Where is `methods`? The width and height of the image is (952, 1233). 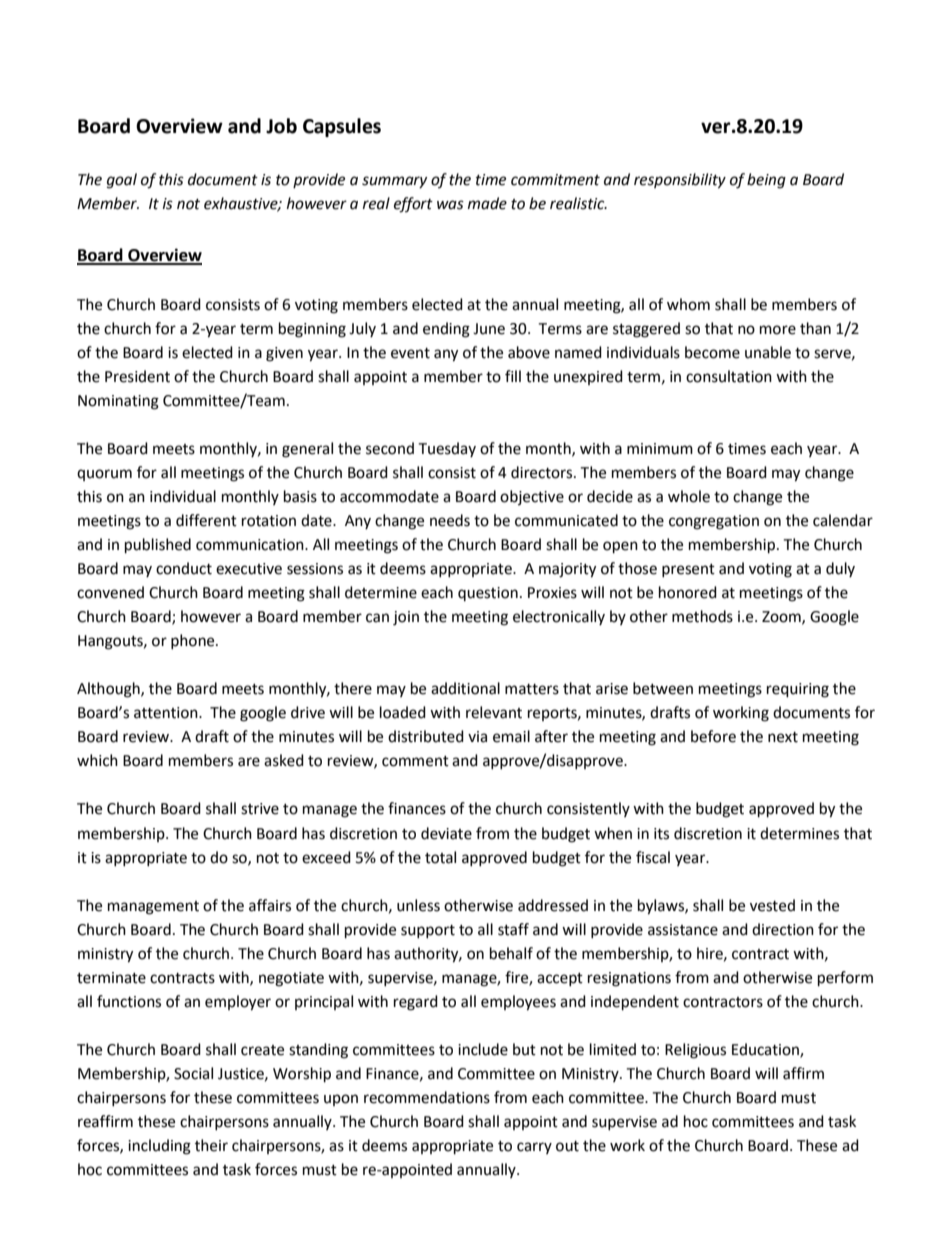 methods is located at coordinates (702, 616).
